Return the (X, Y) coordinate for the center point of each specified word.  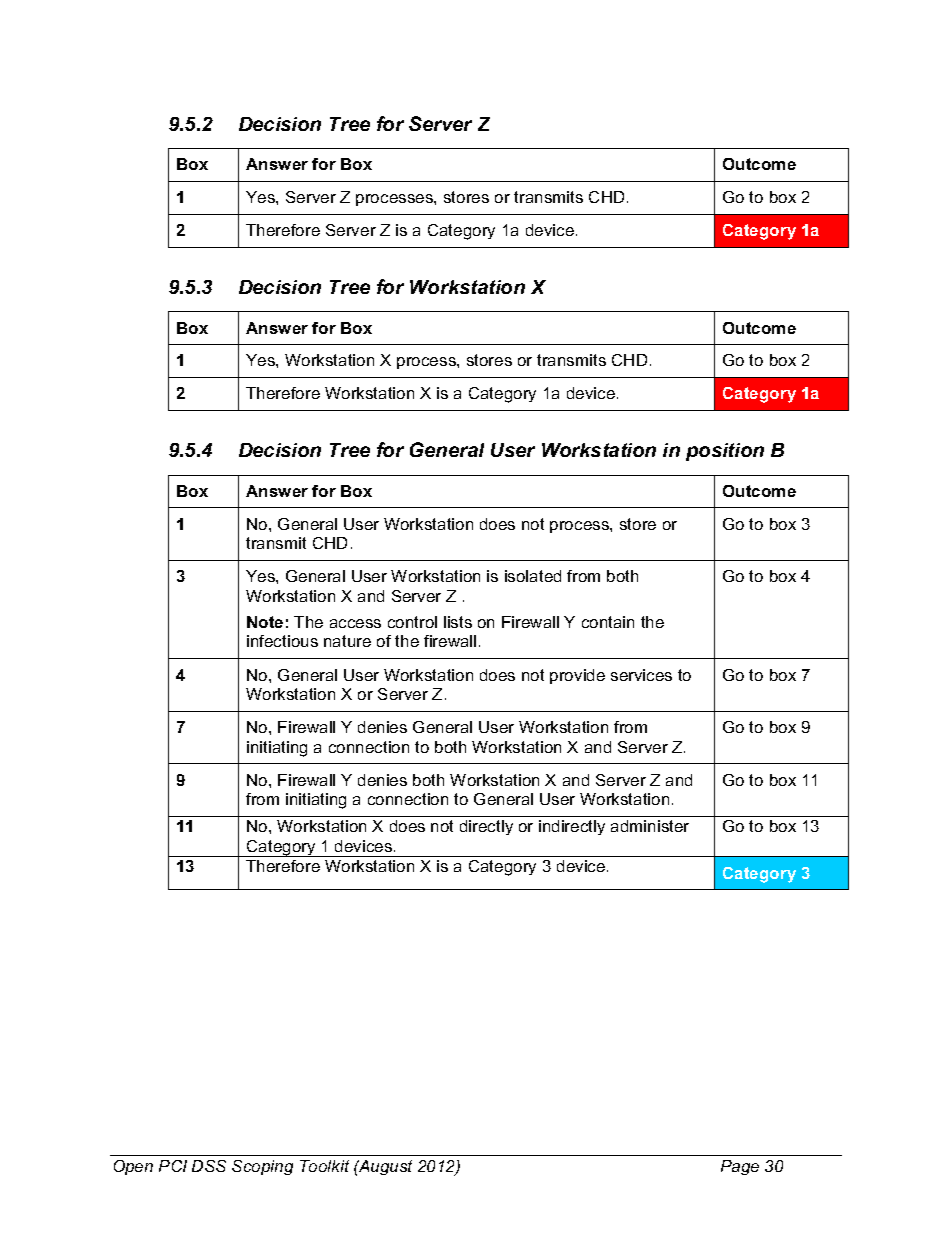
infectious (282, 641)
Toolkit (324, 1166)
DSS (209, 1166)
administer (650, 826)
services (641, 675)
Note (265, 622)
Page (740, 1167)
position (725, 452)
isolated (533, 576)
